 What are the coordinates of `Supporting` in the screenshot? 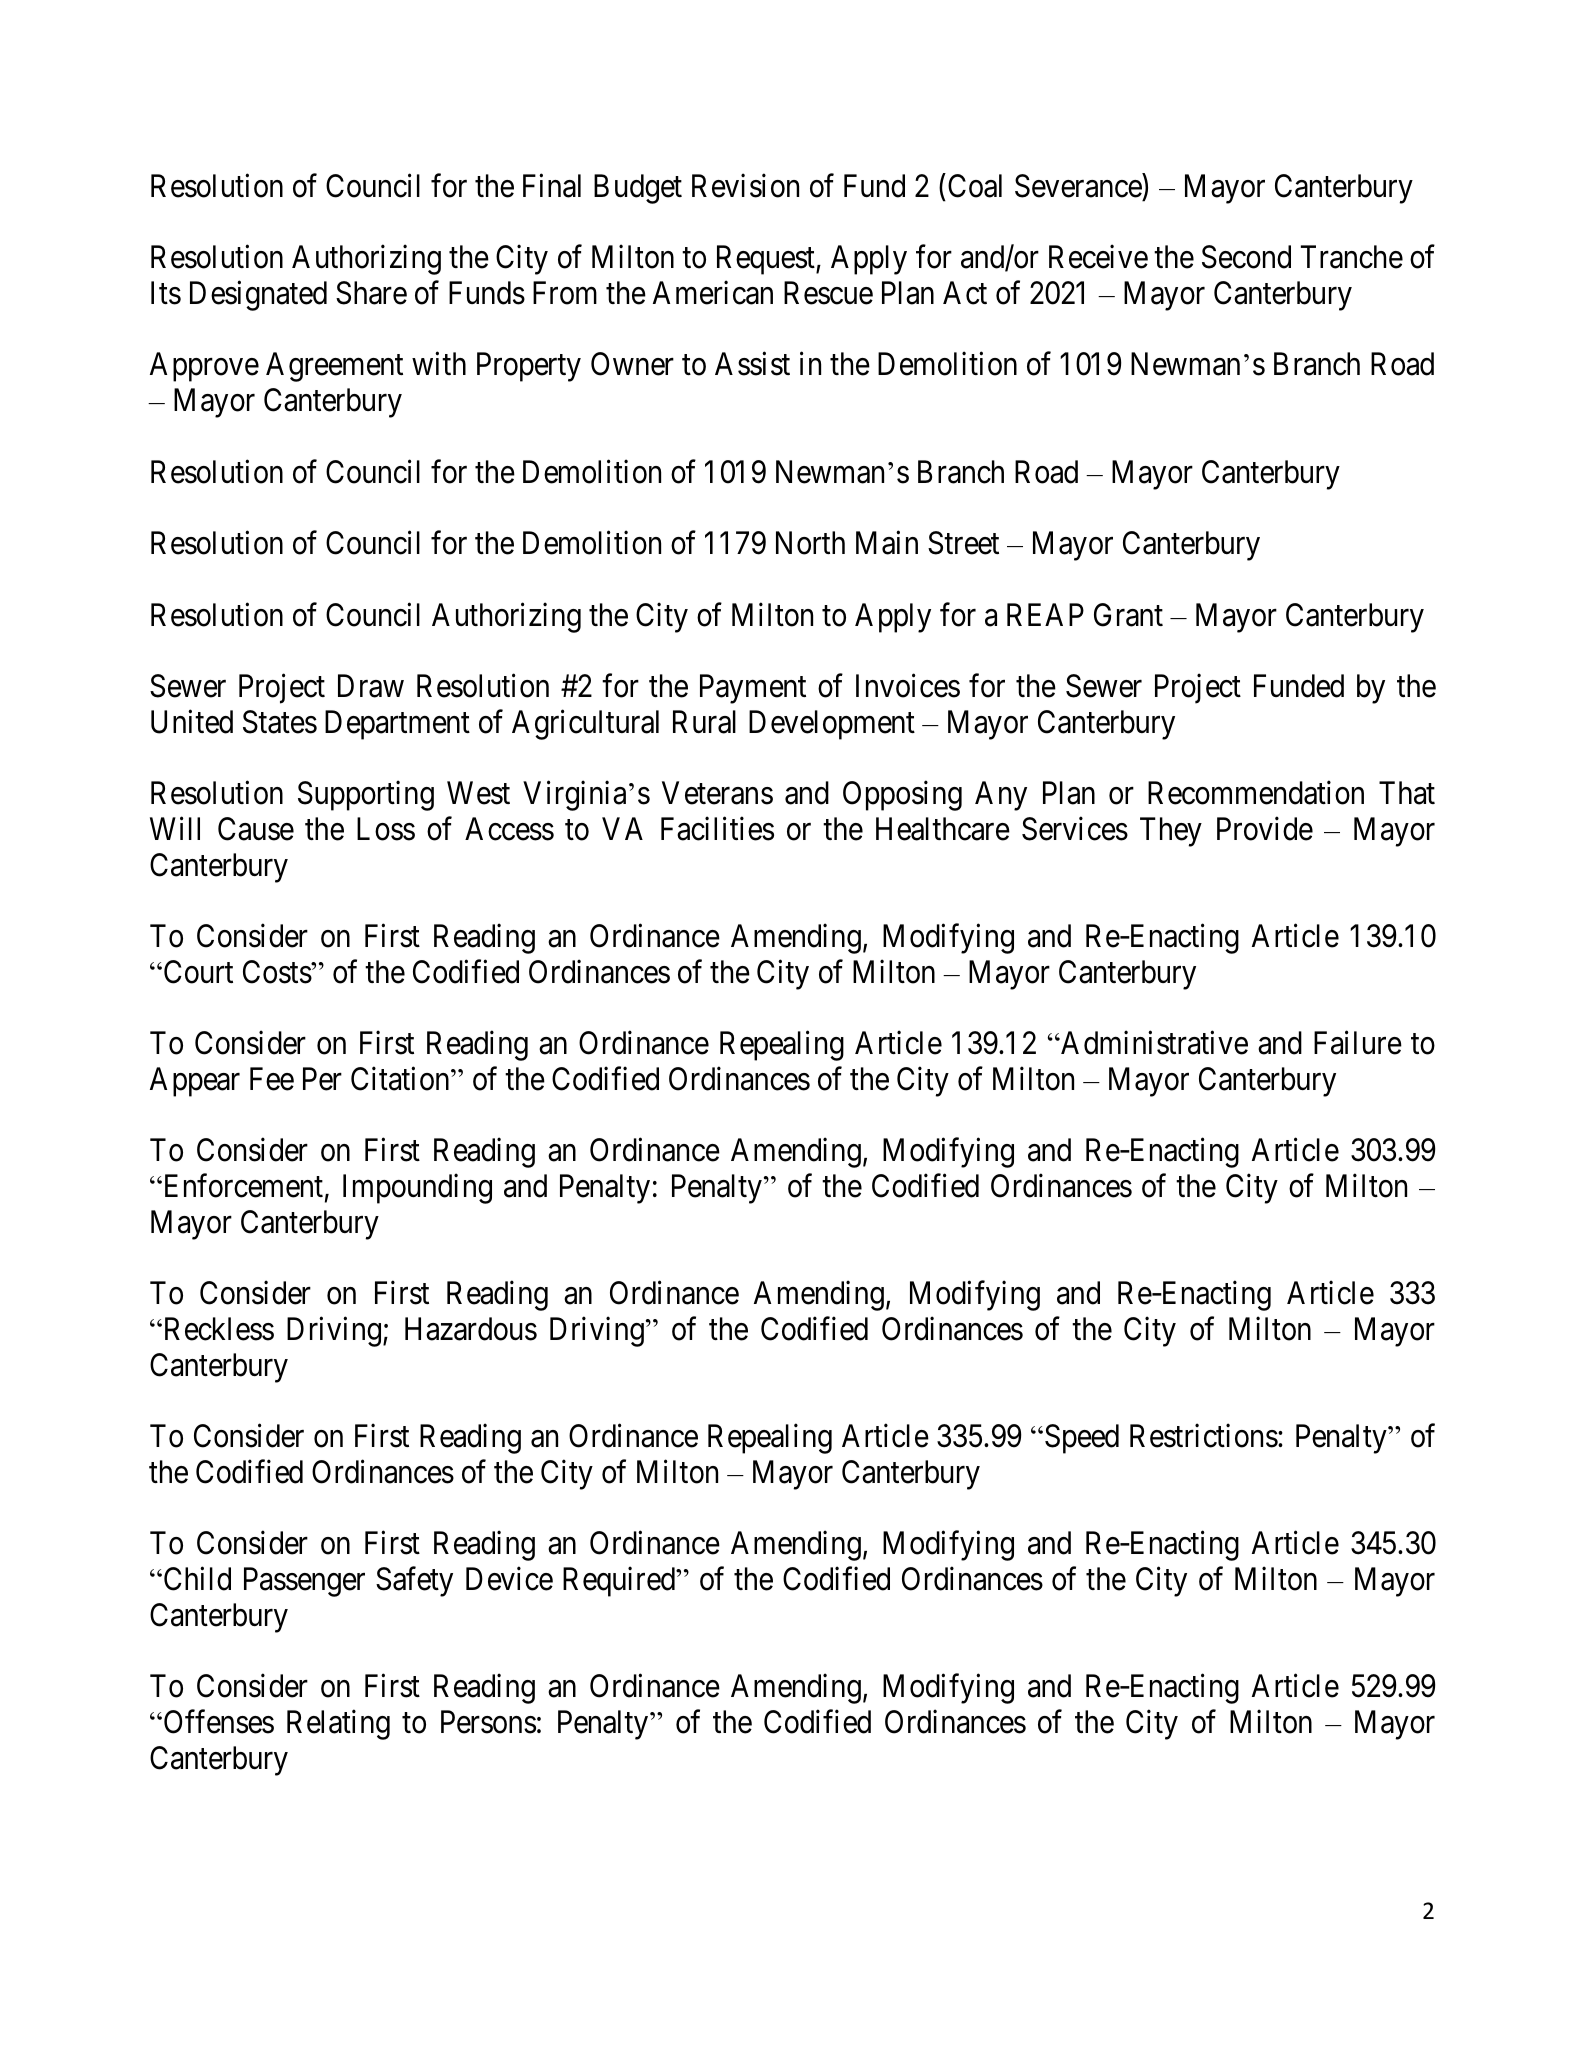 It's located at (366, 796).
